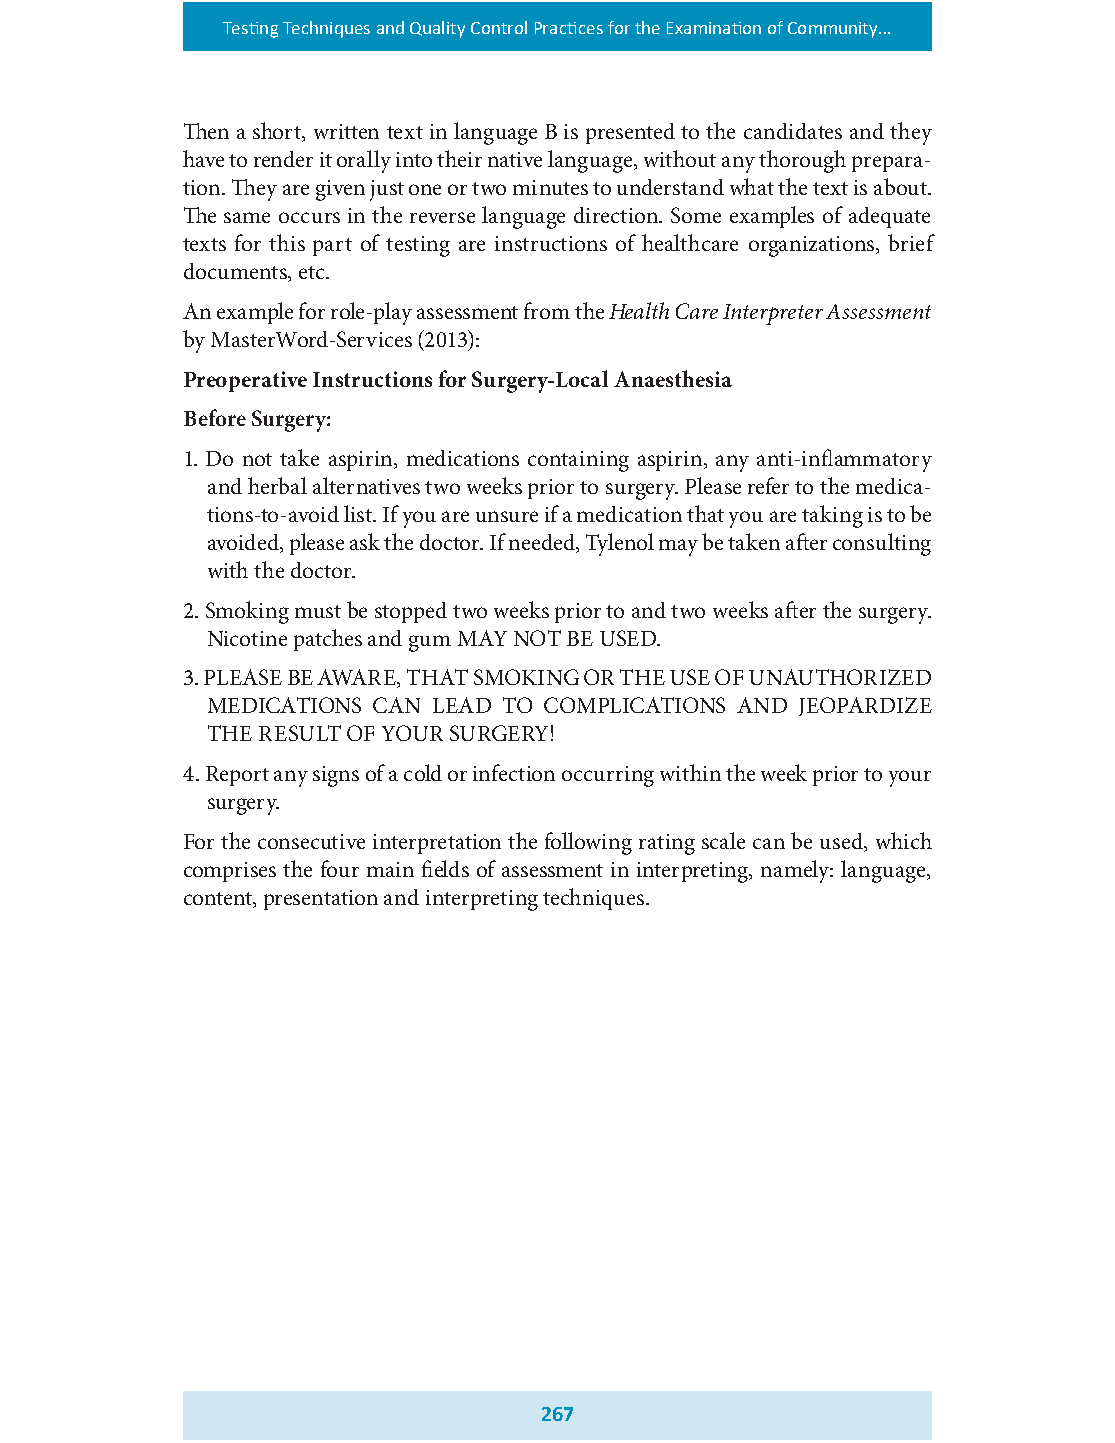 Image resolution: width=1115 pixels, height=1443 pixels. What do you see at coordinates (578, 461) in the screenshot?
I see `containing` at bounding box center [578, 461].
